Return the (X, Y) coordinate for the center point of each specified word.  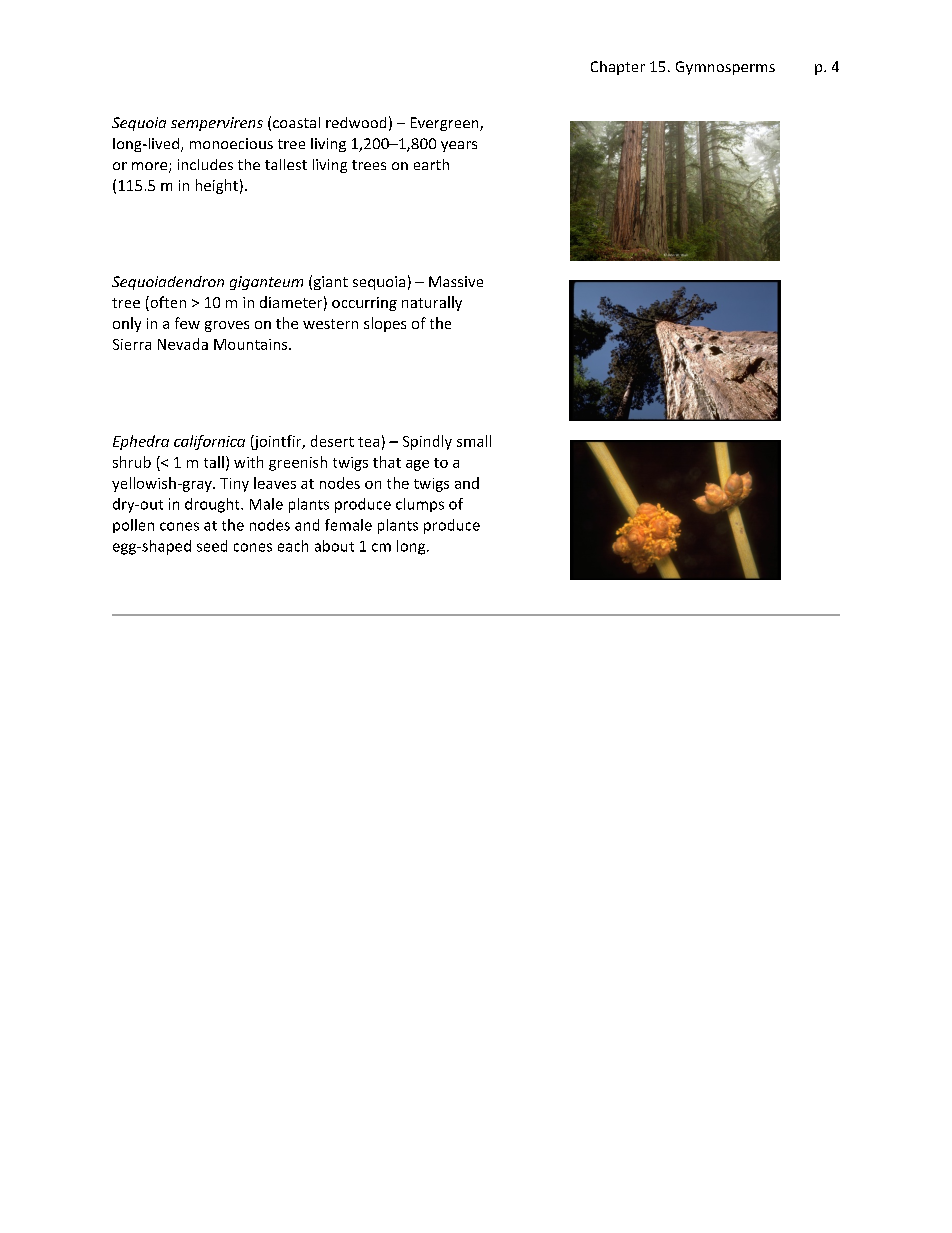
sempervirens (217, 124)
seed (212, 546)
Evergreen (446, 124)
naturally (432, 303)
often (167, 303)
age (417, 465)
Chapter (618, 68)
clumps (420, 505)
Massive (456, 281)
